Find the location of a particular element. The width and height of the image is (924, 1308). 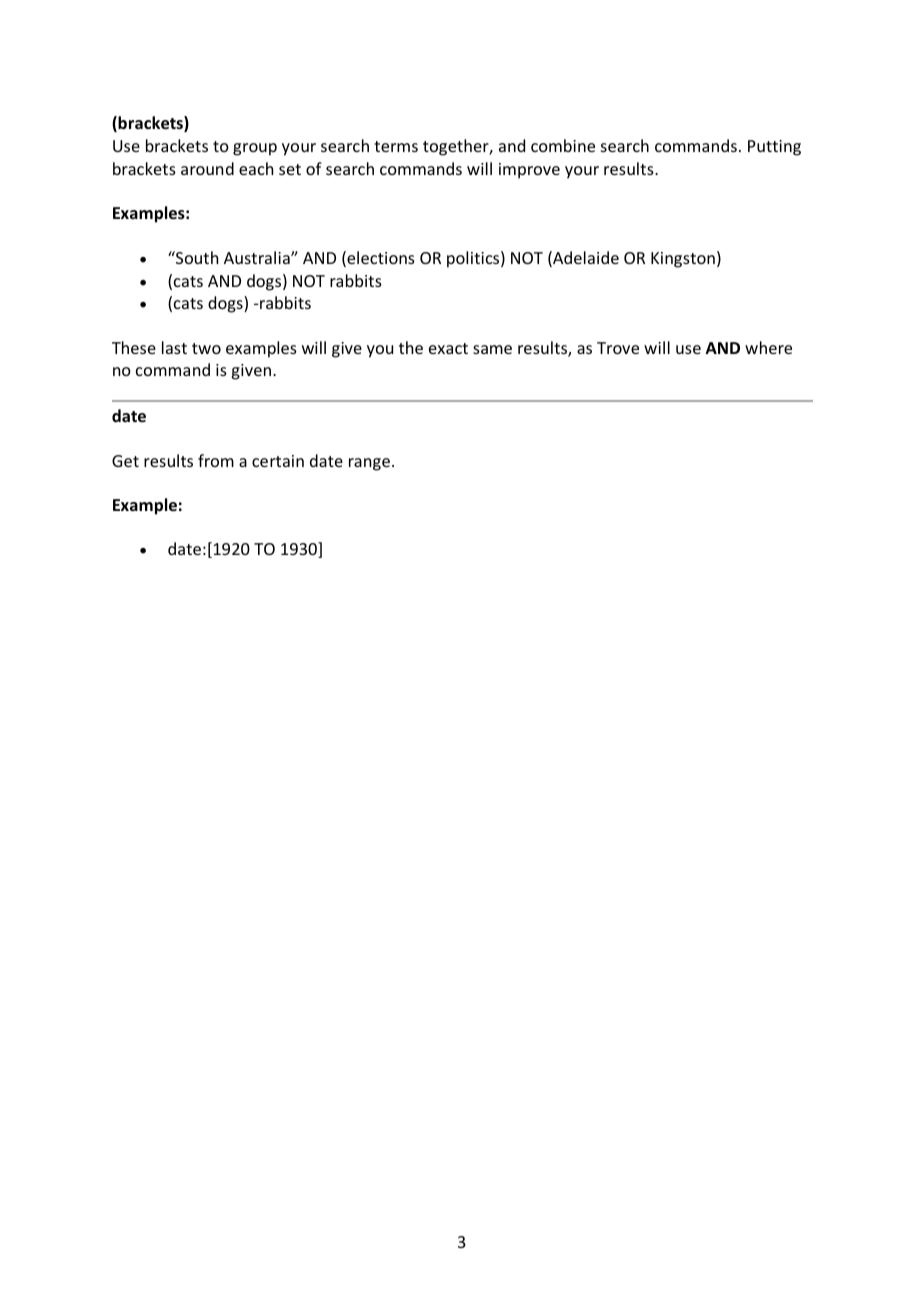

Kingston is located at coordinates (683, 260).
